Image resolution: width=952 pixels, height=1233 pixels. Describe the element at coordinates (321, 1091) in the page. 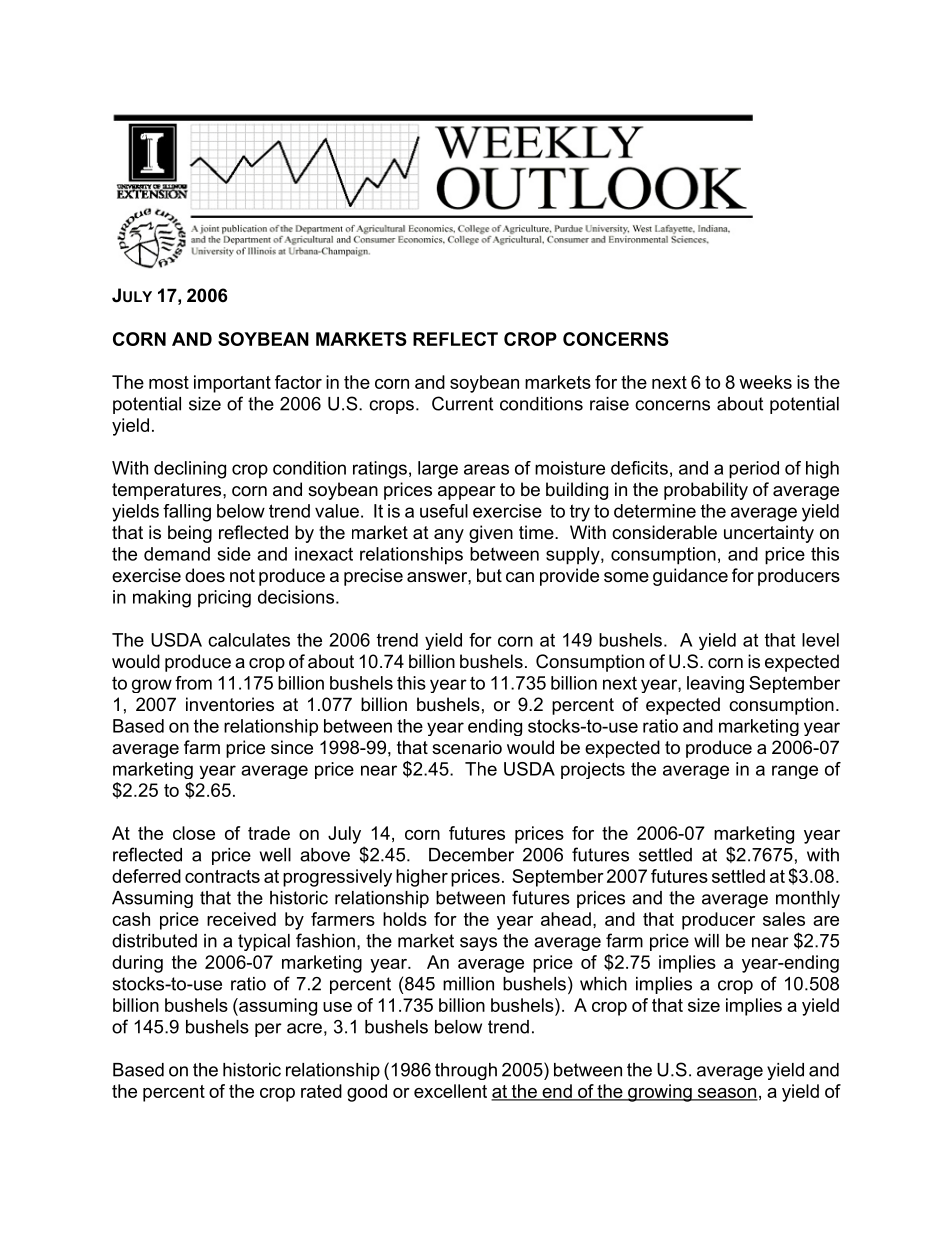

I see `rated` at that location.
